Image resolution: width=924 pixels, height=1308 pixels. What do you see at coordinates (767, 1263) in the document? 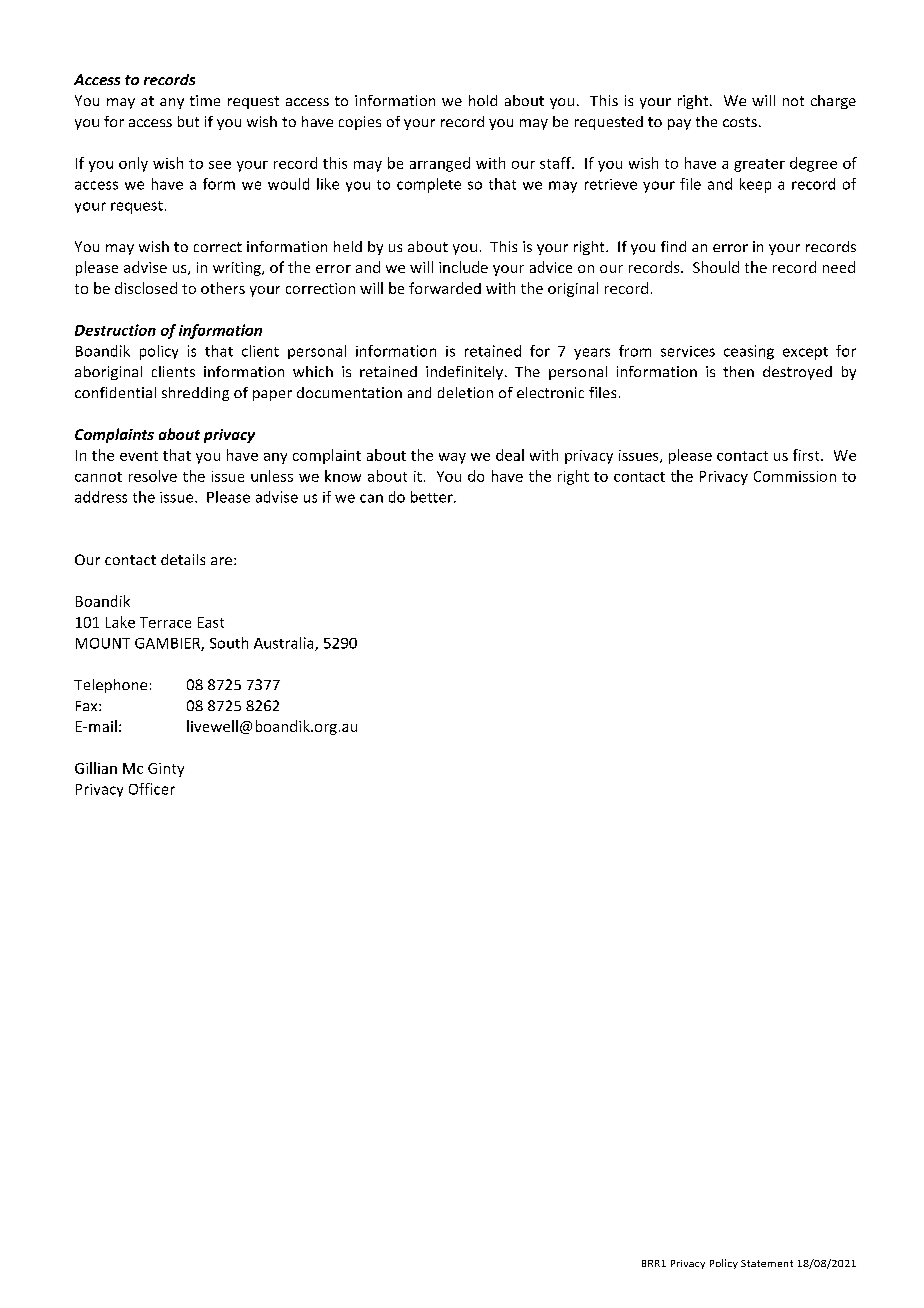
I see `Statement` at bounding box center [767, 1263].
